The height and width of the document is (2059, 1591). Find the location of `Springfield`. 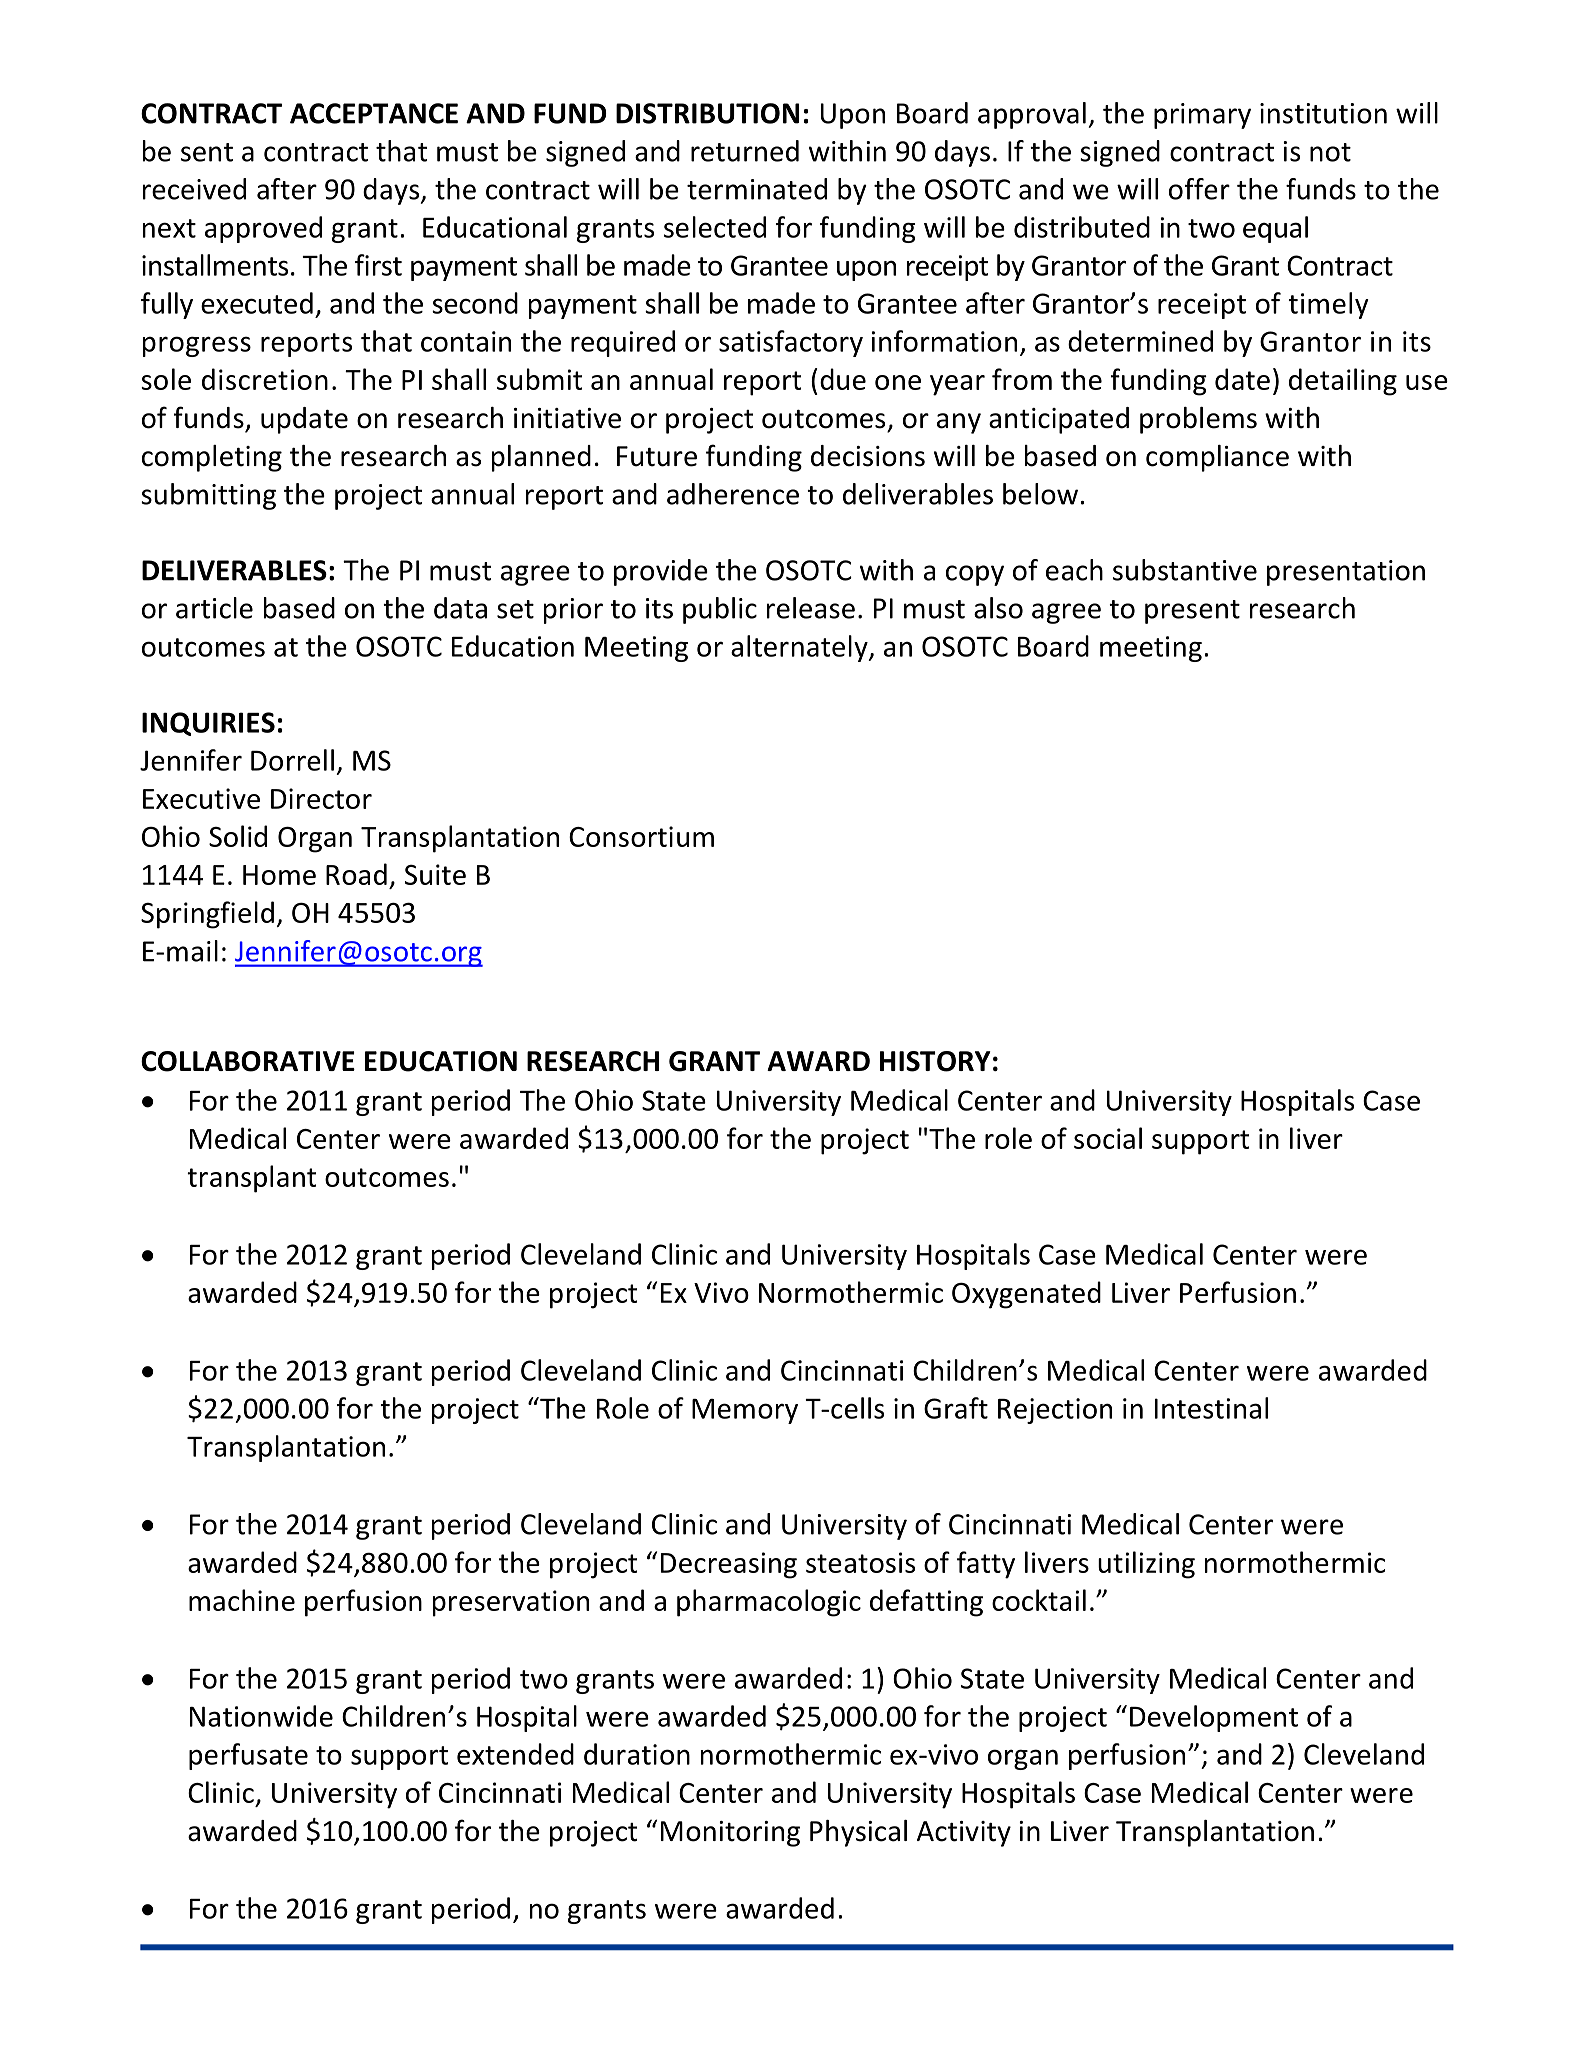

Springfield is located at coordinates (207, 915).
